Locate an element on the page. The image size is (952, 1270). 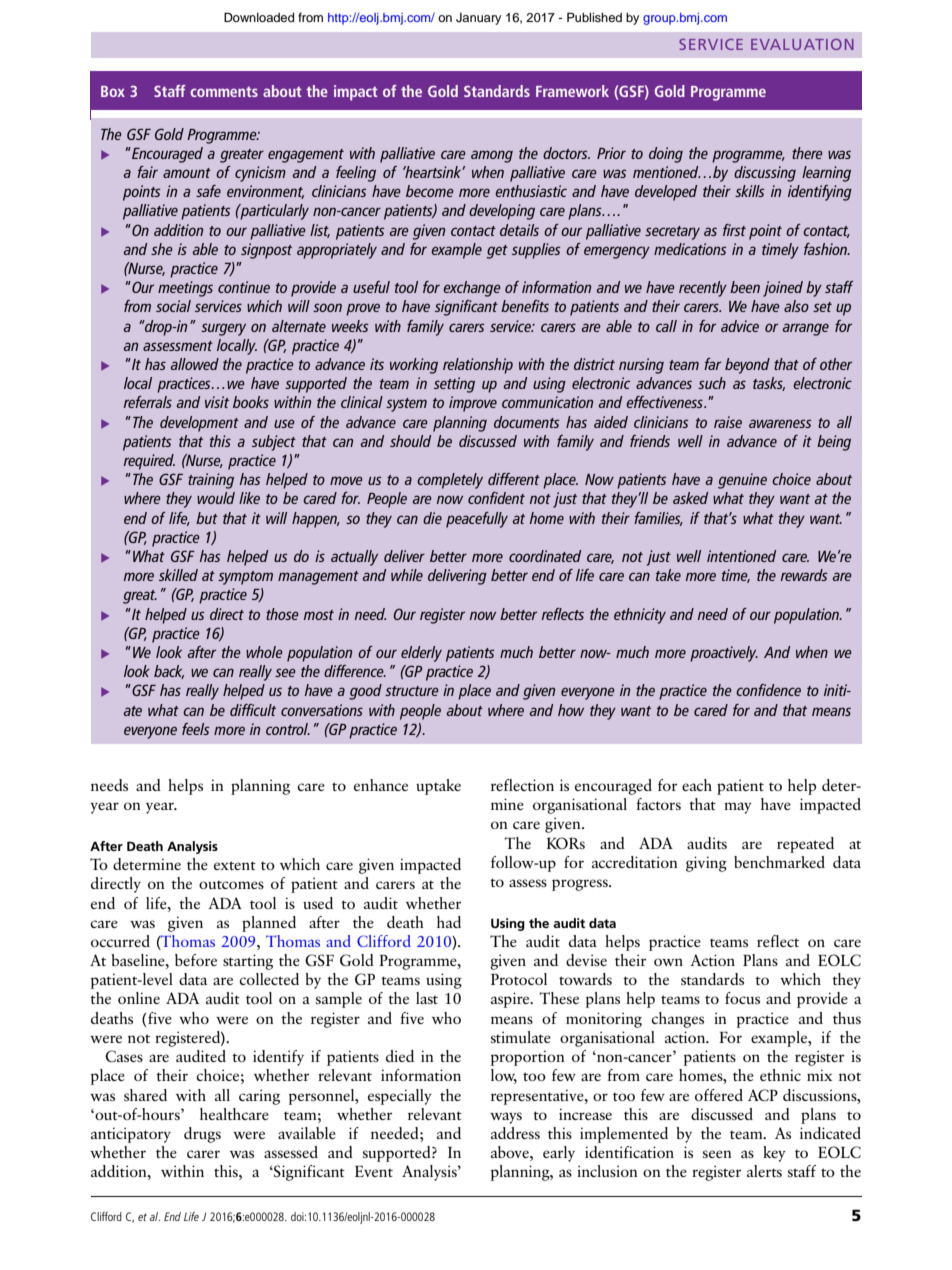
exchange is located at coordinates (472, 289).
